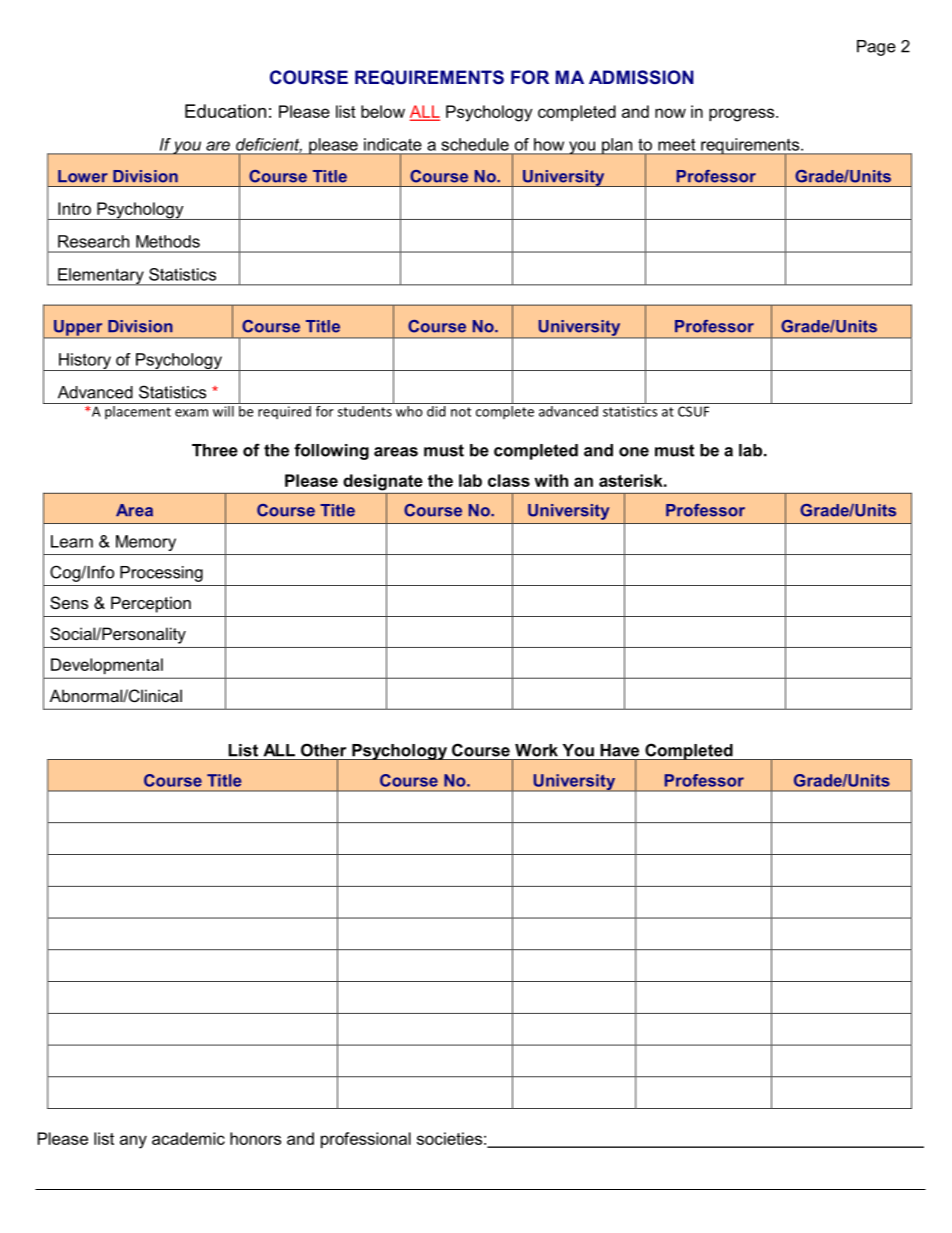 This page has width=952, height=1233. I want to click on professional, so click(366, 1140).
